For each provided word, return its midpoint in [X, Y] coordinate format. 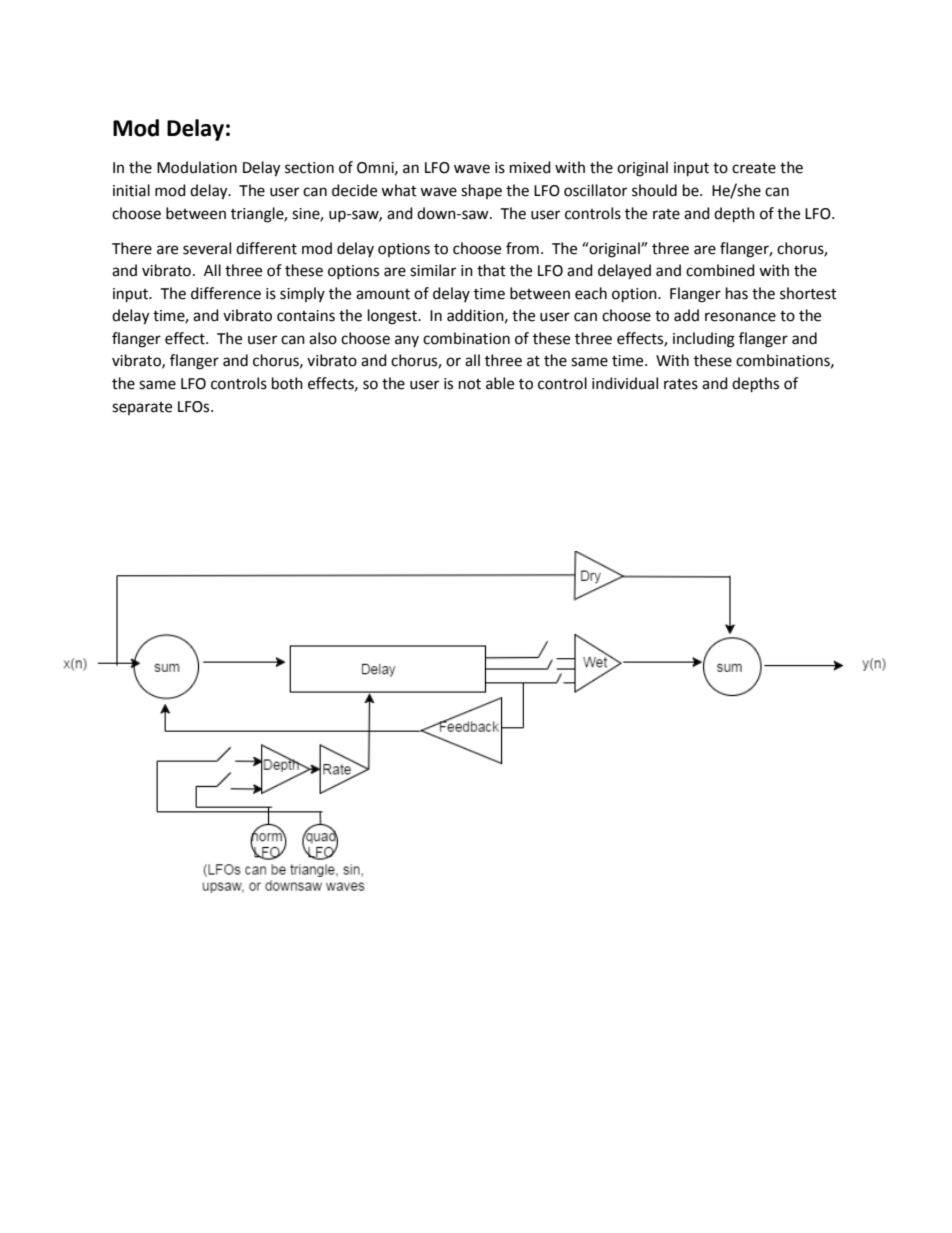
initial [131, 190]
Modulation [197, 167]
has [737, 293]
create [754, 168]
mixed [530, 167]
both [287, 383]
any [407, 341]
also [323, 338]
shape [481, 191]
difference [226, 293]
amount [383, 294]
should [654, 190]
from [522, 248]
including [704, 340]
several [207, 248]
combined [720, 270]
